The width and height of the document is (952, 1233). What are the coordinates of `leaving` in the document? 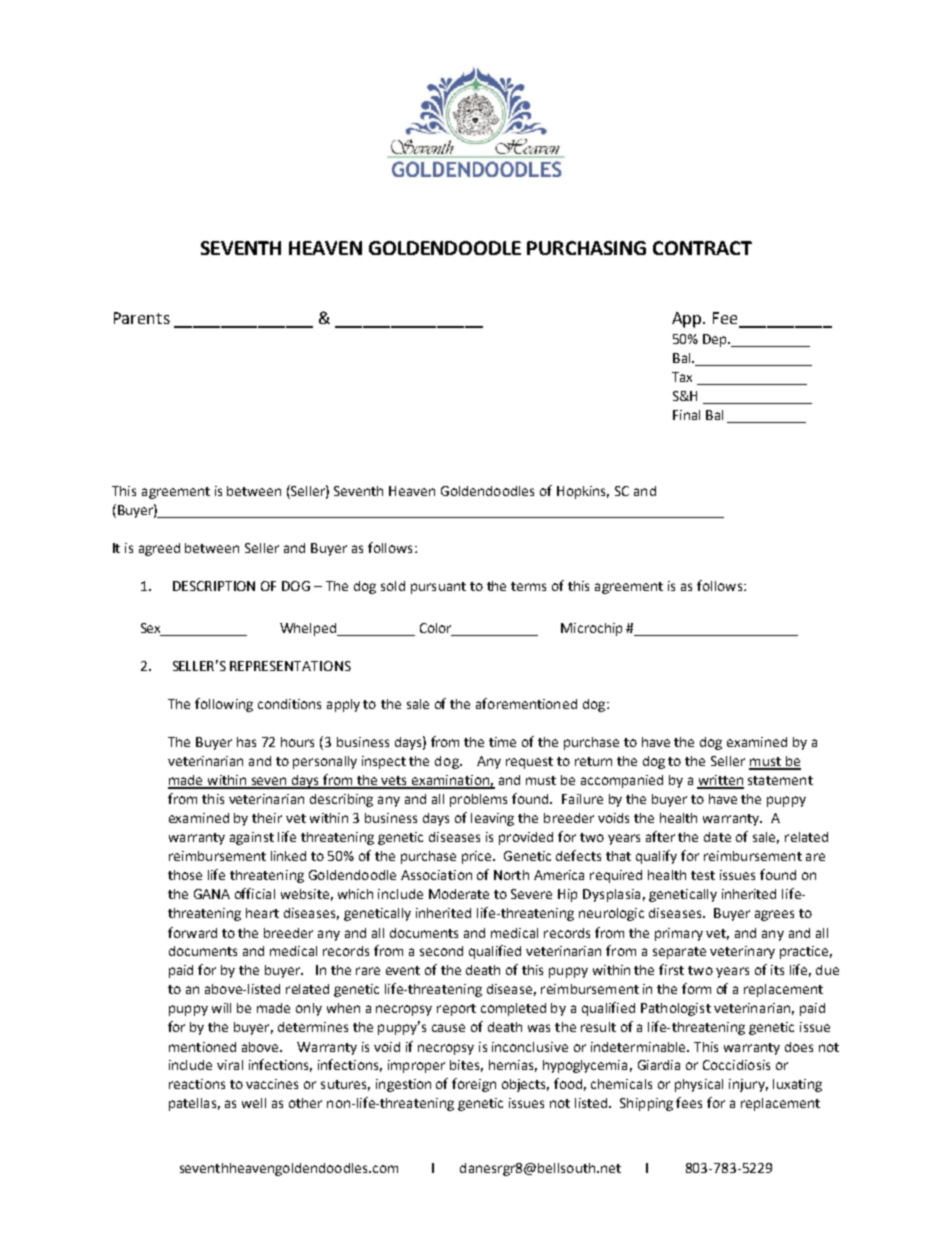 It's located at (492, 819).
